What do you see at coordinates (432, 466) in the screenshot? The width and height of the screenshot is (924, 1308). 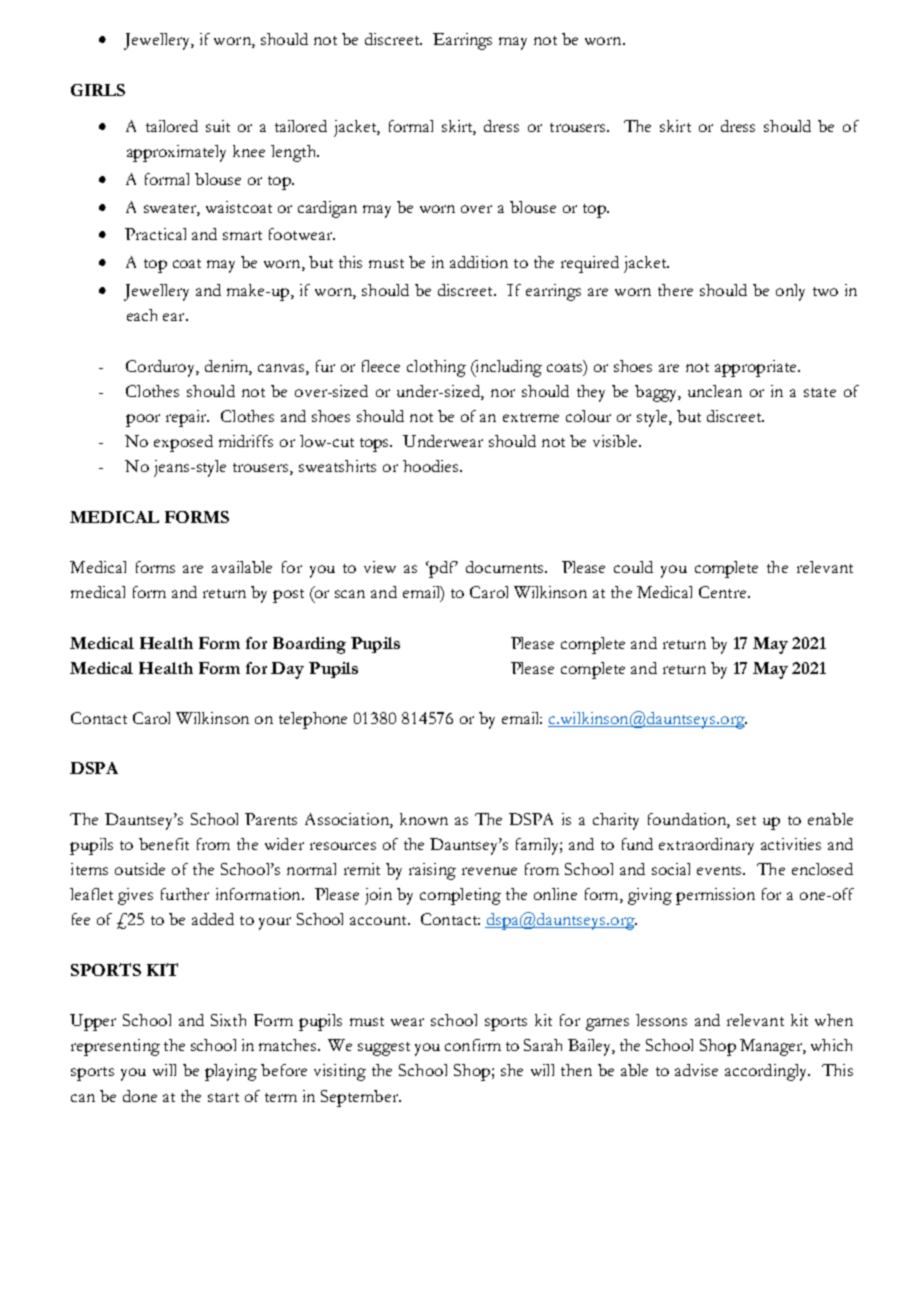 I see `hoodies` at bounding box center [432, 466].
